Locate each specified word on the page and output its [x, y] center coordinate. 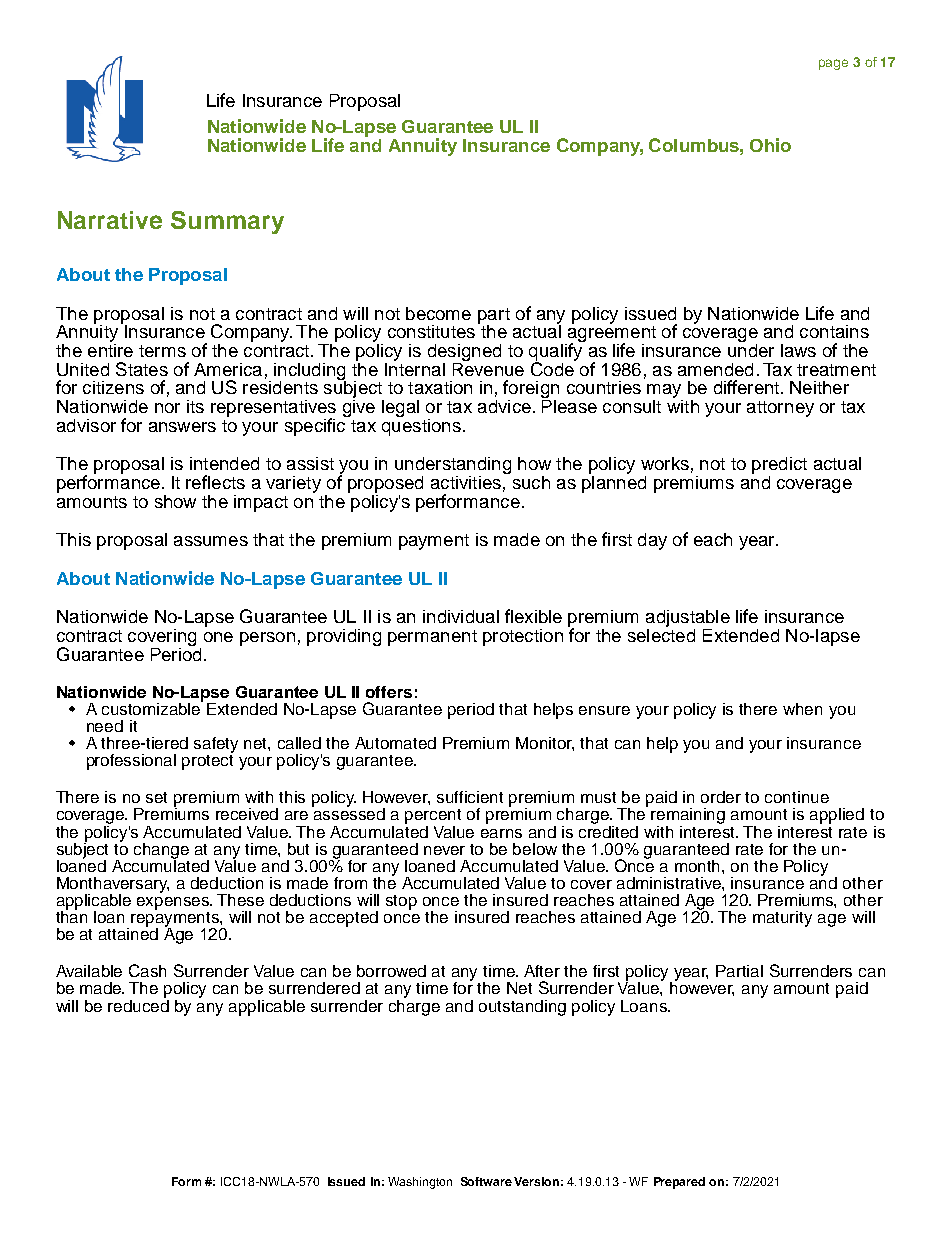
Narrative [110, 220]
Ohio [770, 145]
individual [461, 616]
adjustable [688, 620]
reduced [138, 1004]
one [218, 637]
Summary [227, 222]
